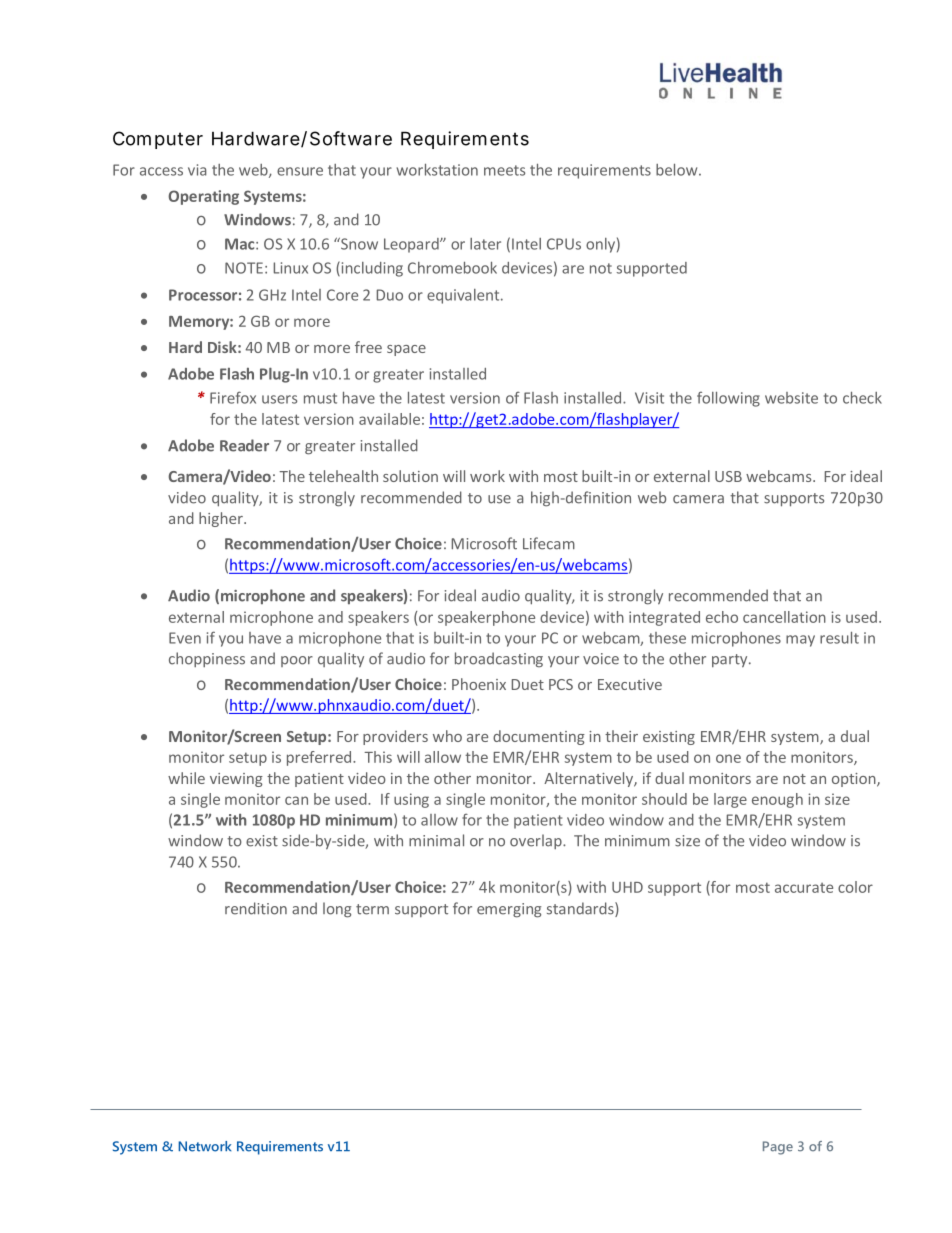 This screenshot has width=952, height=1233. What do you see at coordinates (504, 170) in the screenshot?
I see `meets` at bounding box center [504, 170].
